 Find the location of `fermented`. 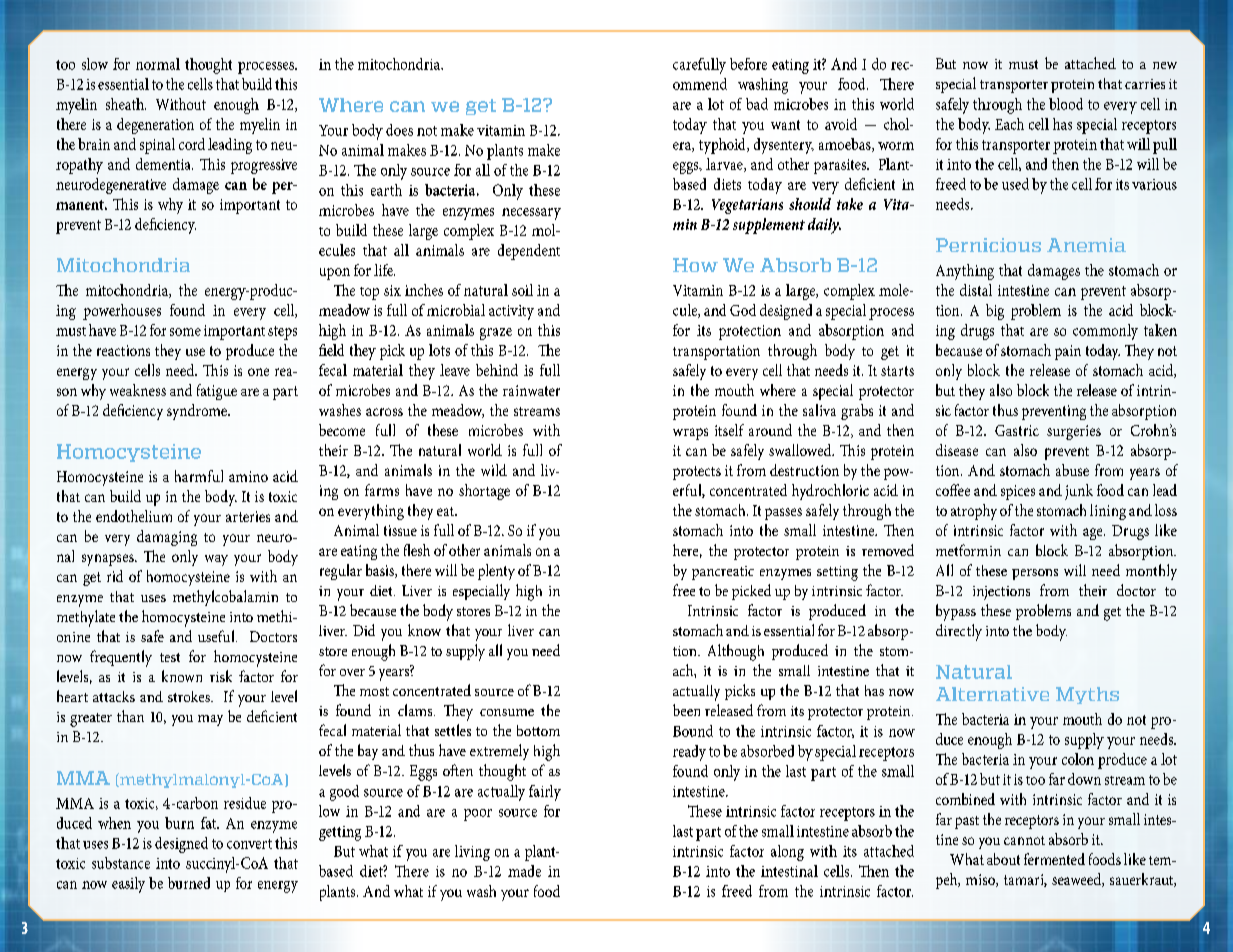

fermented is located at coordinates (1054, 859).
